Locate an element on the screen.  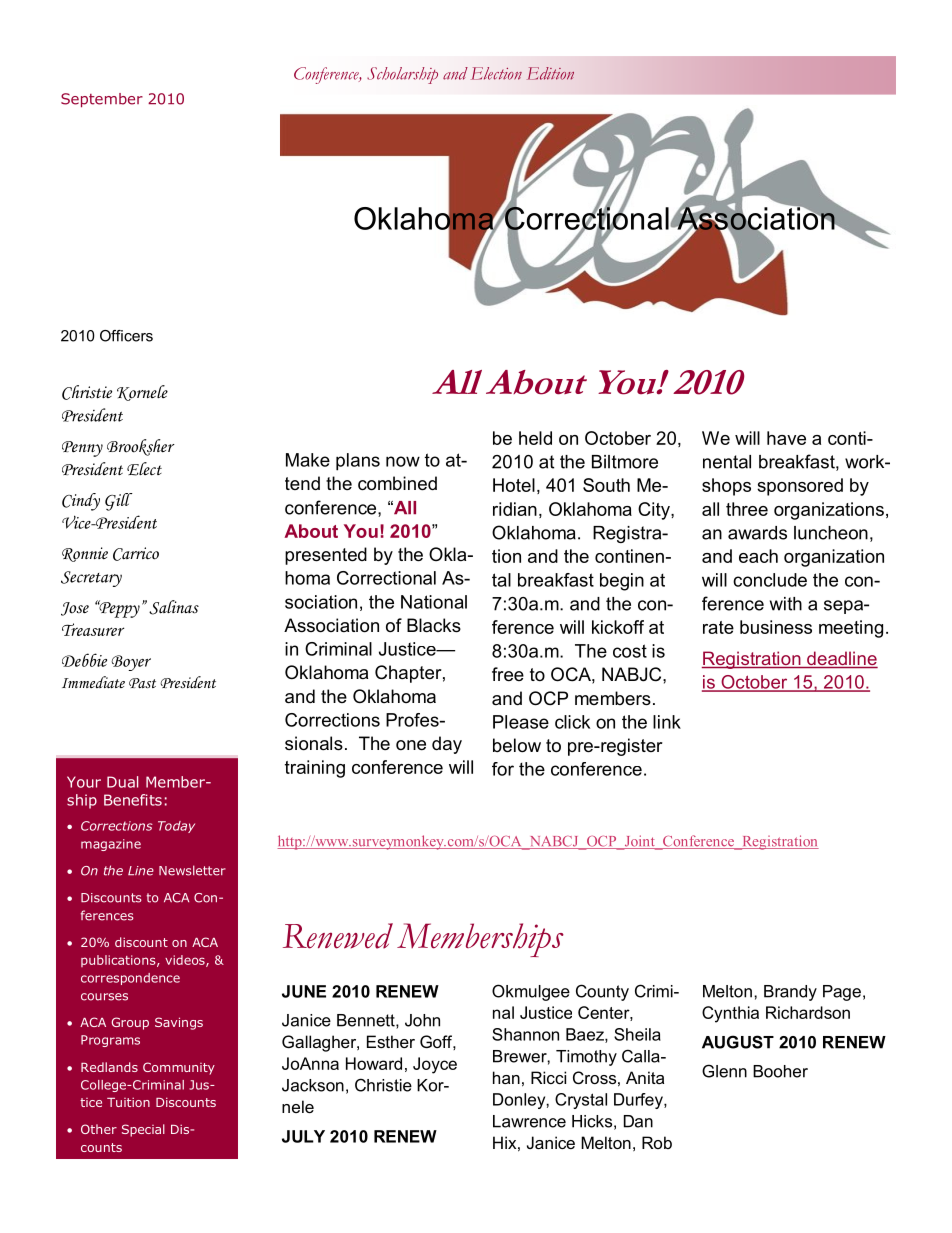
Officers is located at coordinates (126, 336).
